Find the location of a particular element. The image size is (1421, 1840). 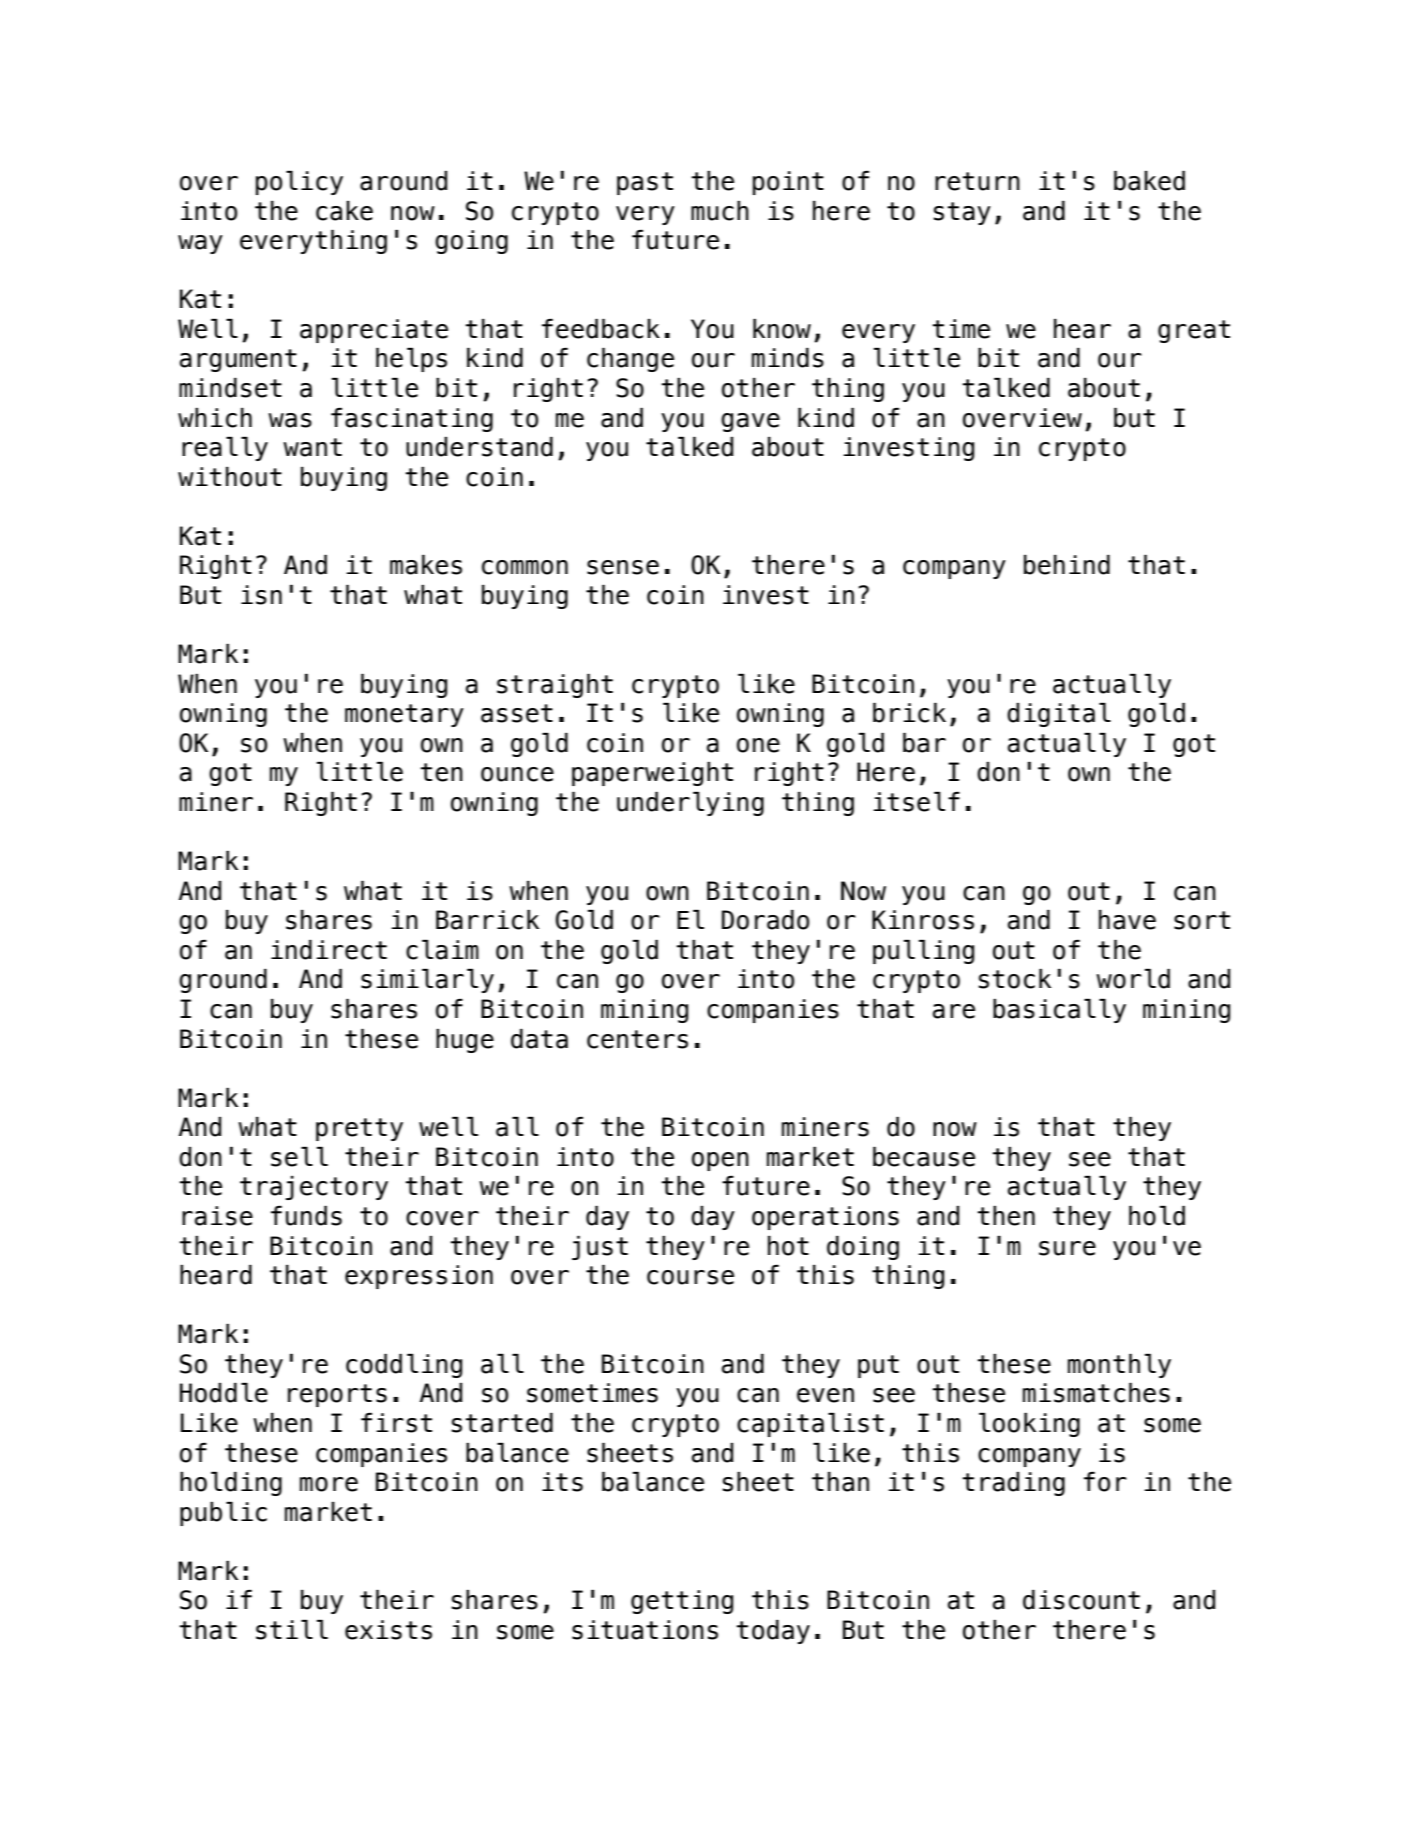

makes is located at coordinates (426, 565).
